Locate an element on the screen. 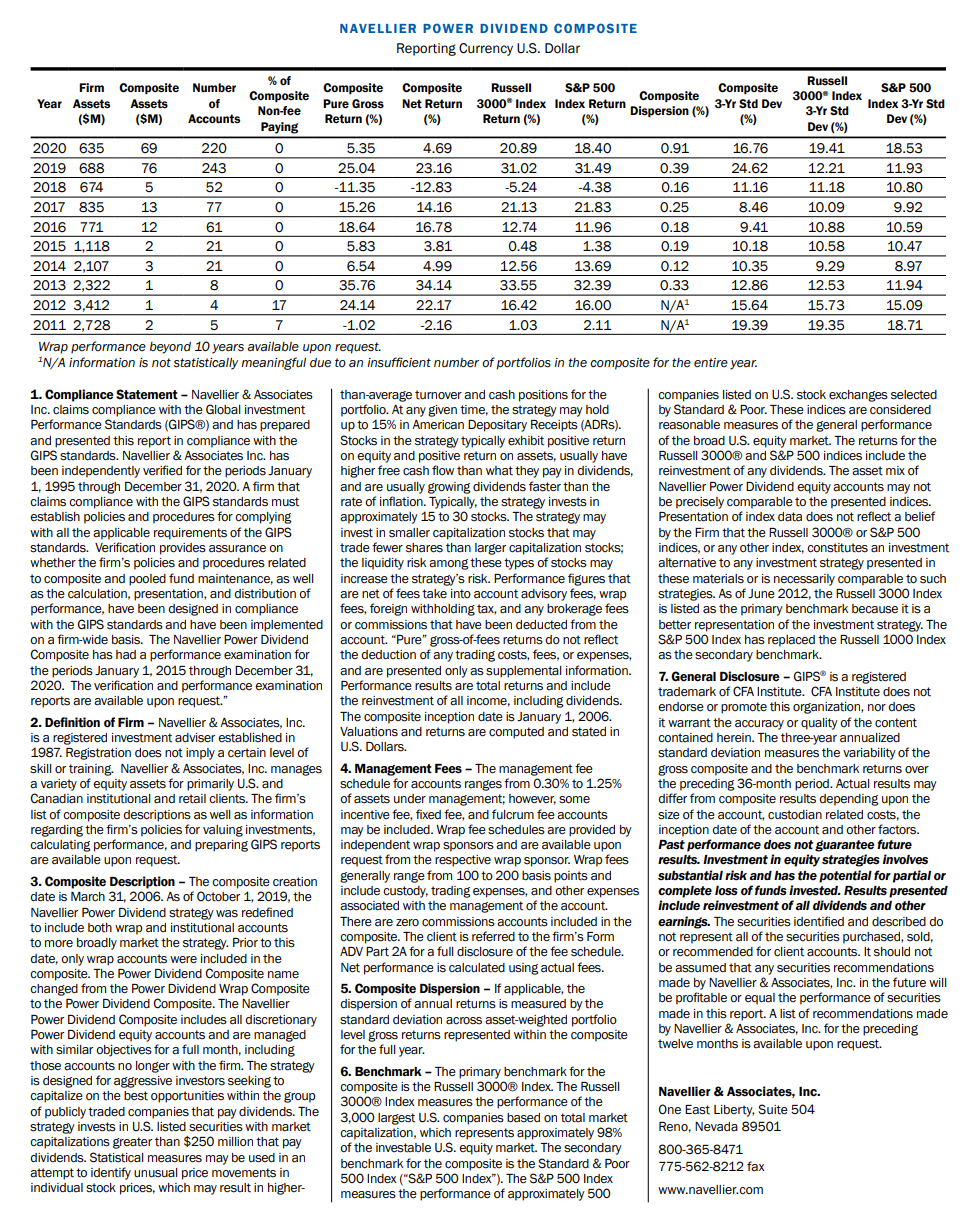 The image size is (980, 1210). exchanges is located at coordinates (858, 396).
